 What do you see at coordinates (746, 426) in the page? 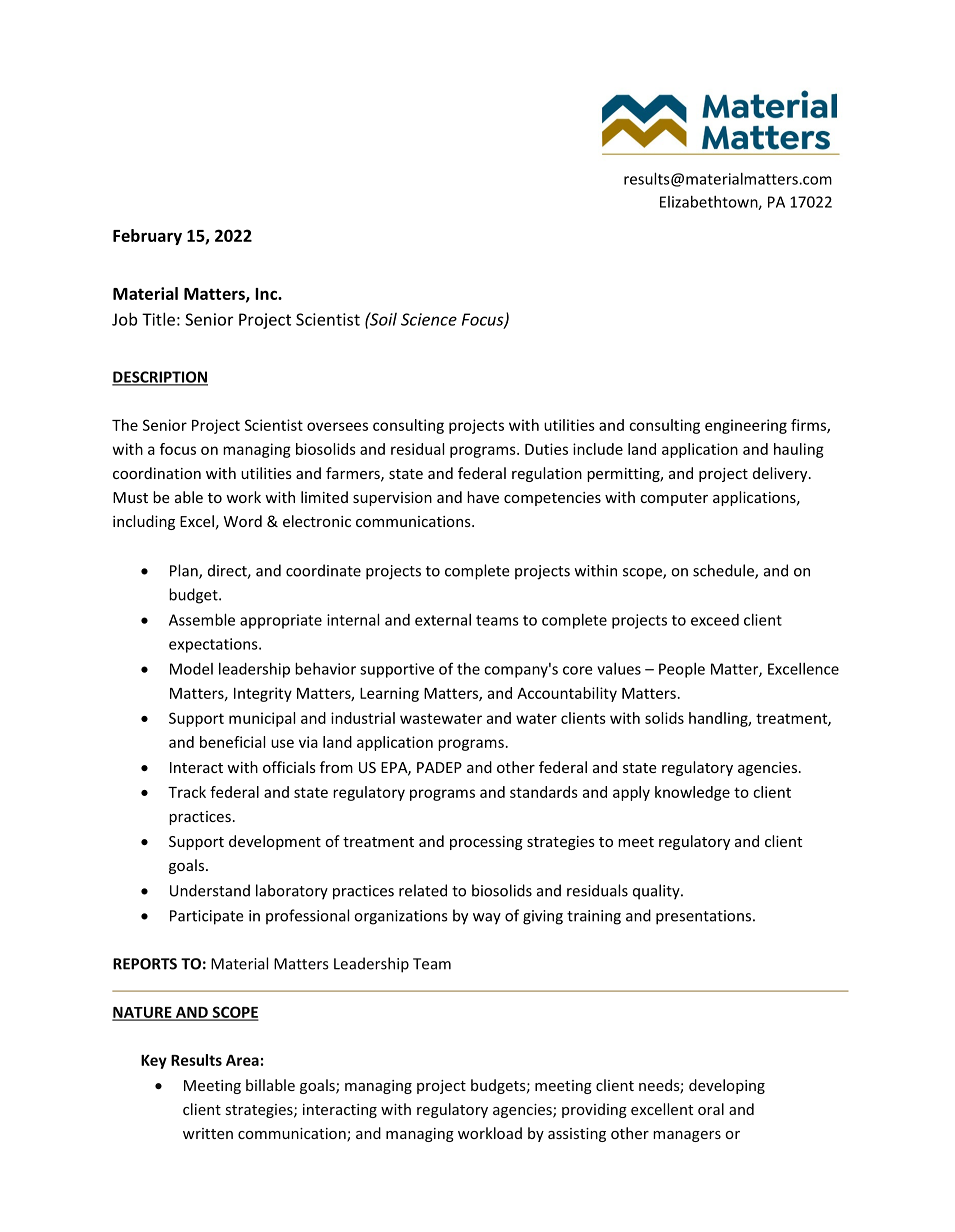
I see `engineering` at bounding box center [746, 426].
